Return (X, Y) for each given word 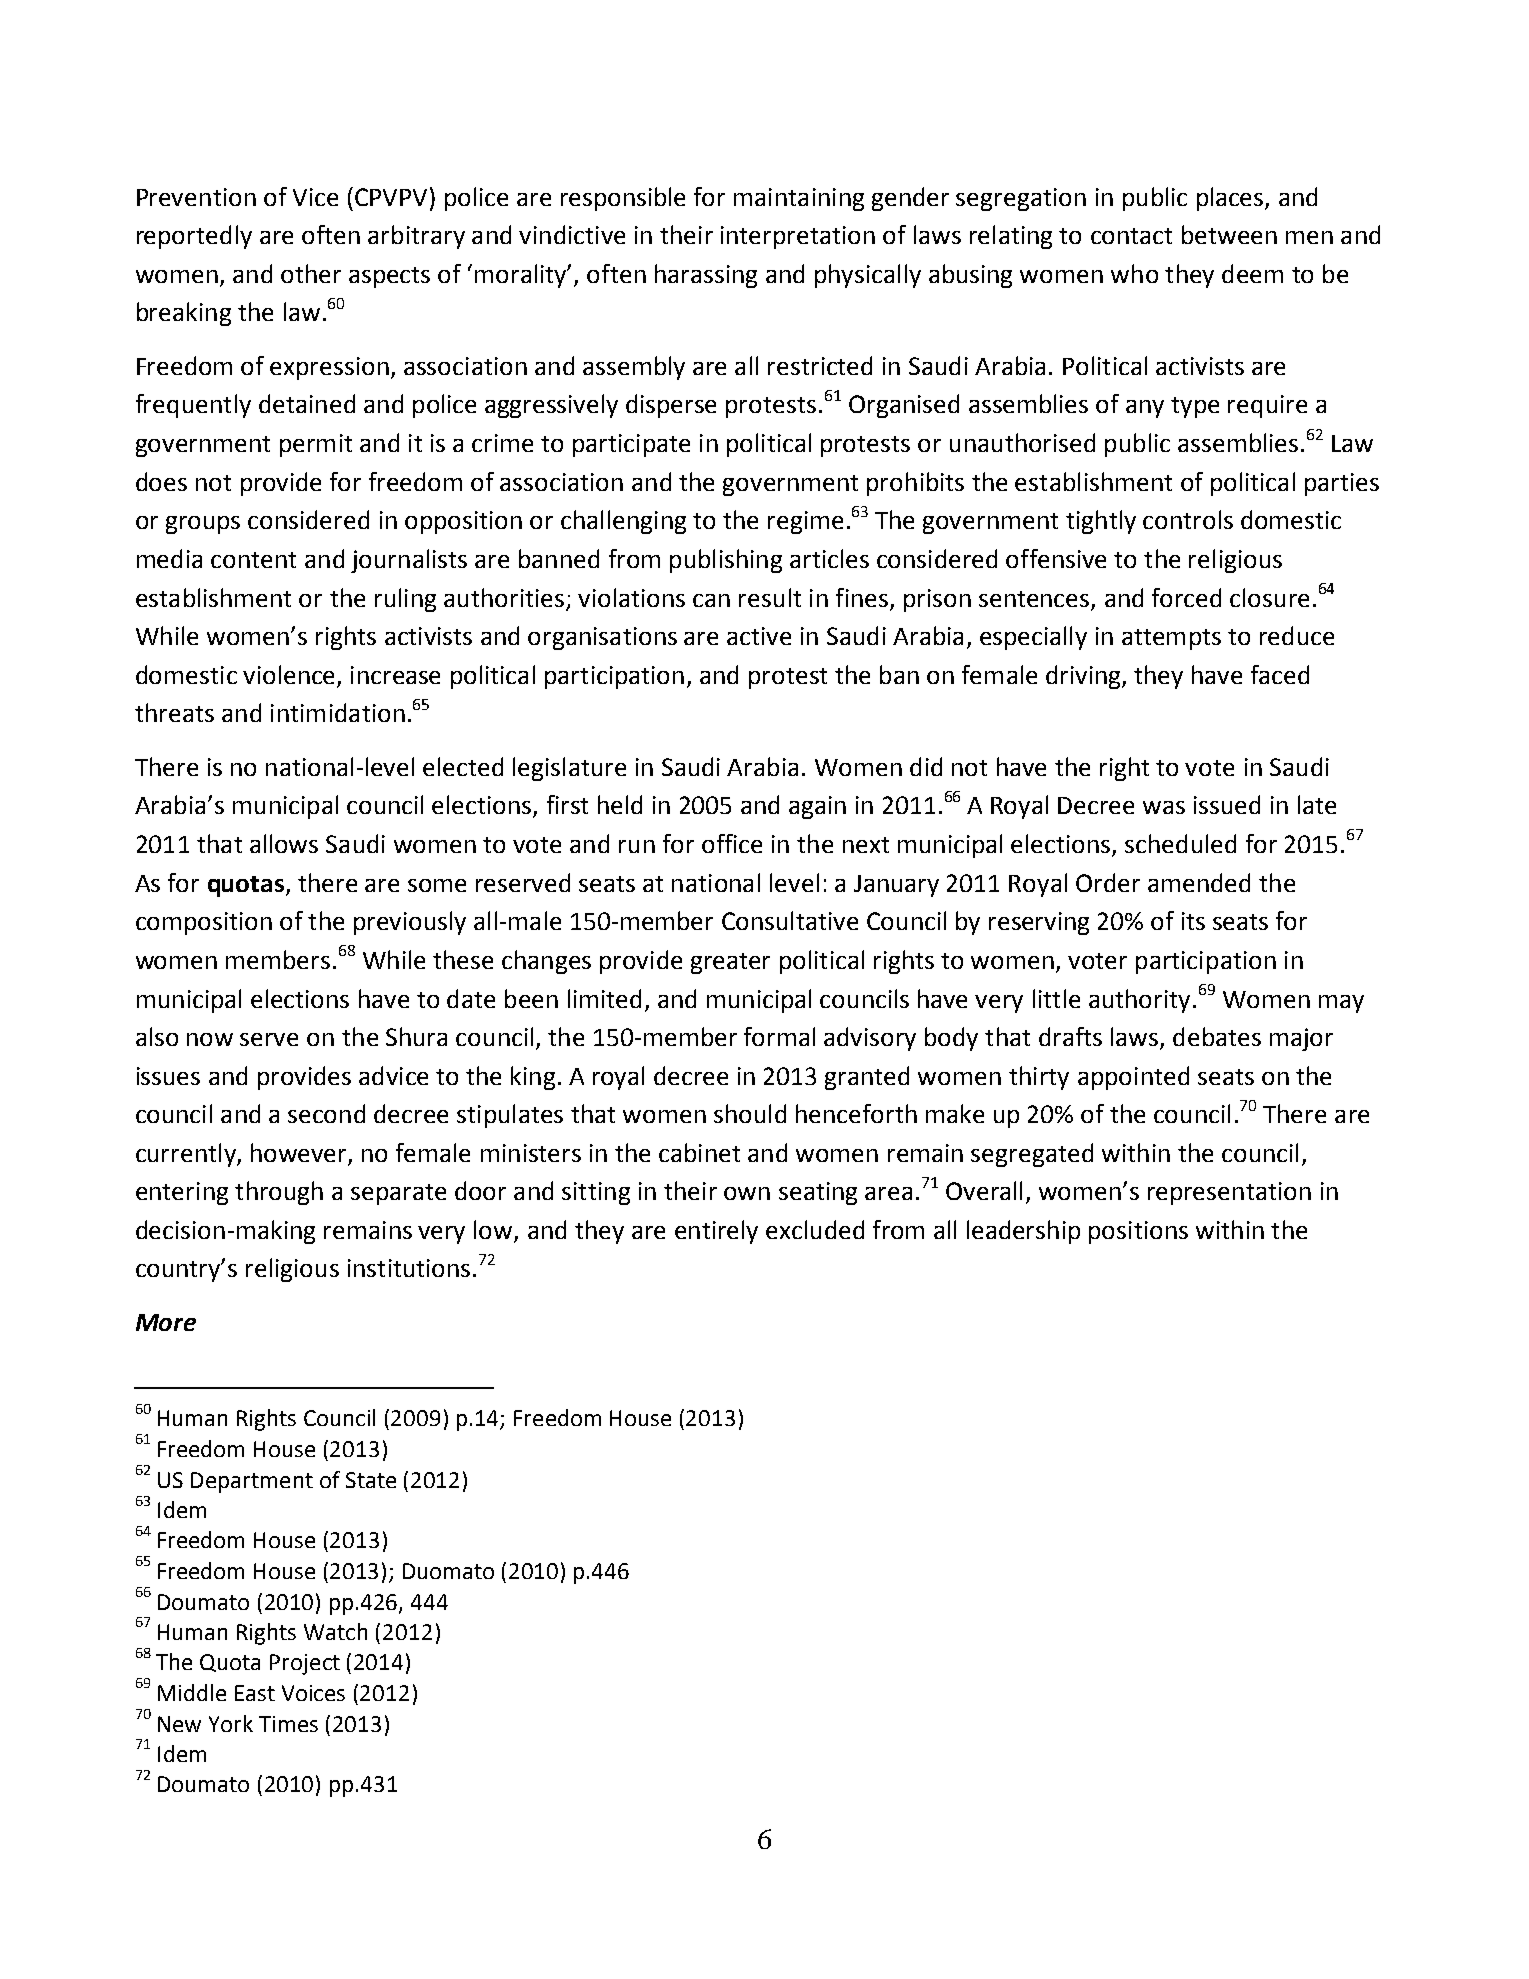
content (253, 560)
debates (1217, 1036)
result (770, 597)
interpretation (798, 237)
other (311, 273)
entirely (716, 1232)
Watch (335, 1631)
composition (204, 923)
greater (730, 963)
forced (1186, 597)
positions (1138, 1232)
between (1229, 234)
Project (305, 1664)
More (166, 1322)
